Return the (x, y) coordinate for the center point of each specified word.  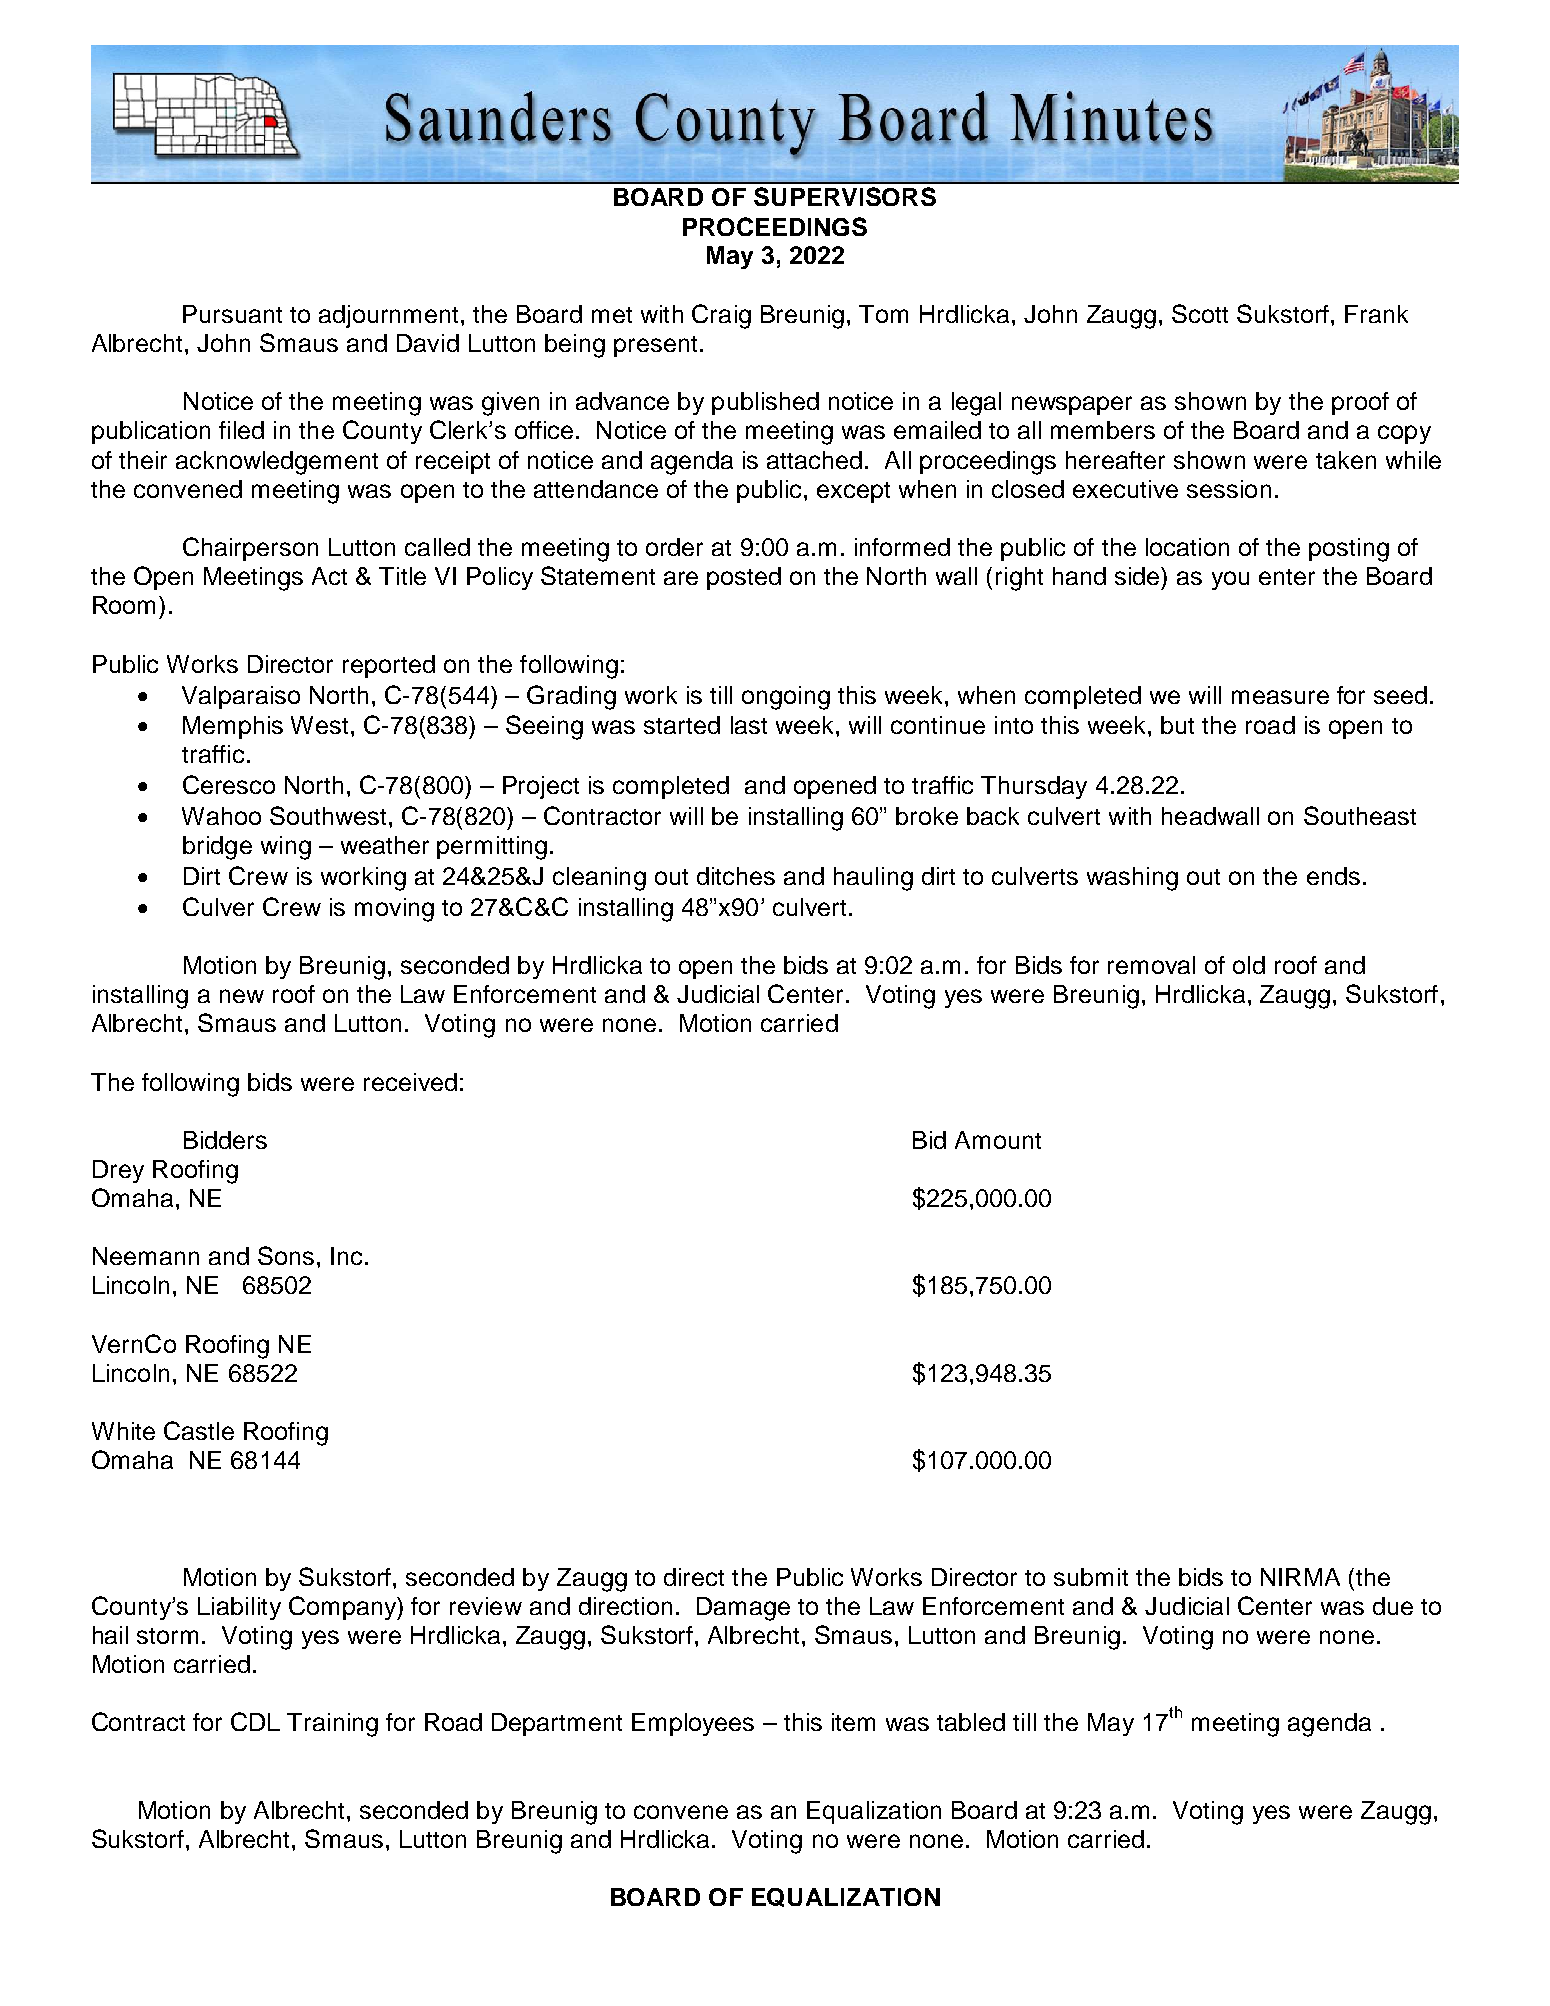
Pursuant (232, 314)
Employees (693, 1724)
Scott (1200, 313)
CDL (255, 1721)
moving (394, 910)
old (1249, 965)
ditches (736, 876)
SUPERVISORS (845, 196)
